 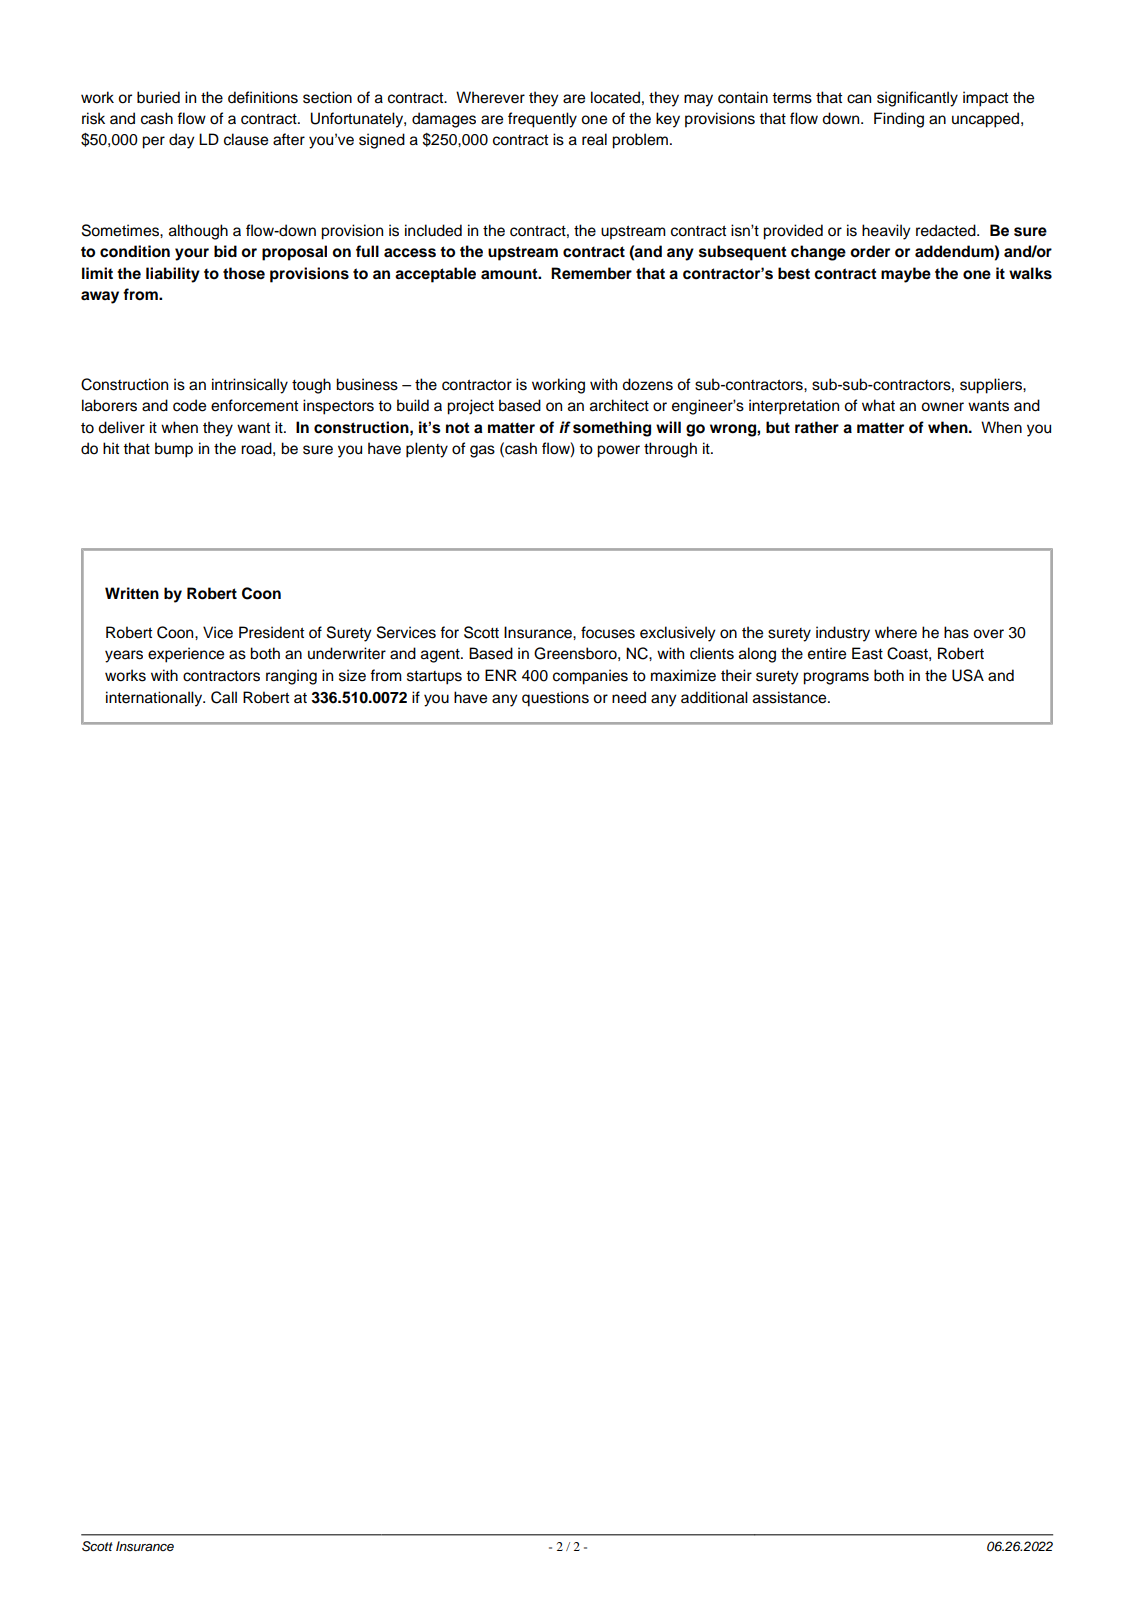 I want to click on has, so click(x=956, y=632).
